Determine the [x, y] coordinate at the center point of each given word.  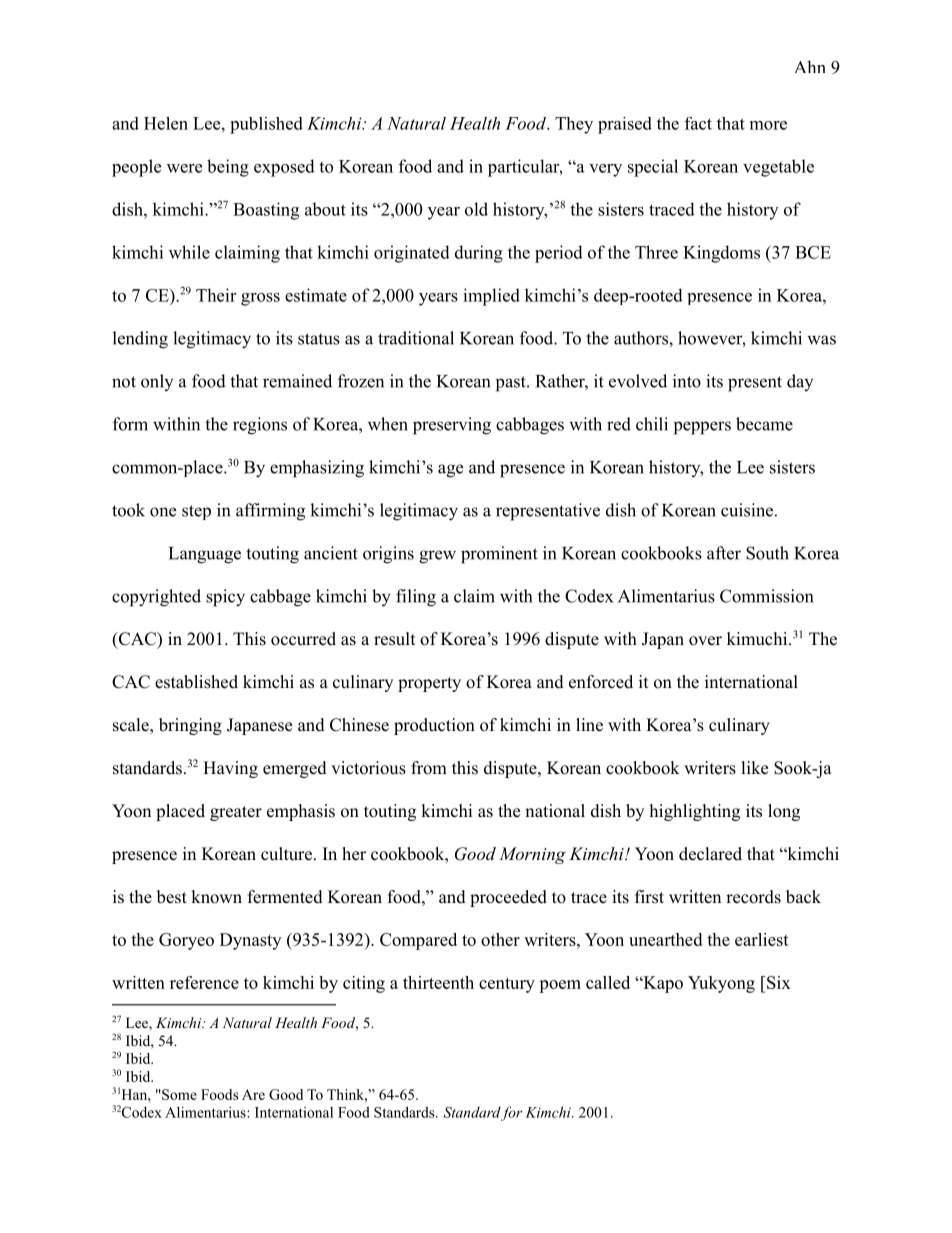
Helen [166, 123]
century [507, 985]
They [574, 125]
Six [778, 982]
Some [178, 1094]
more [768, 125]
